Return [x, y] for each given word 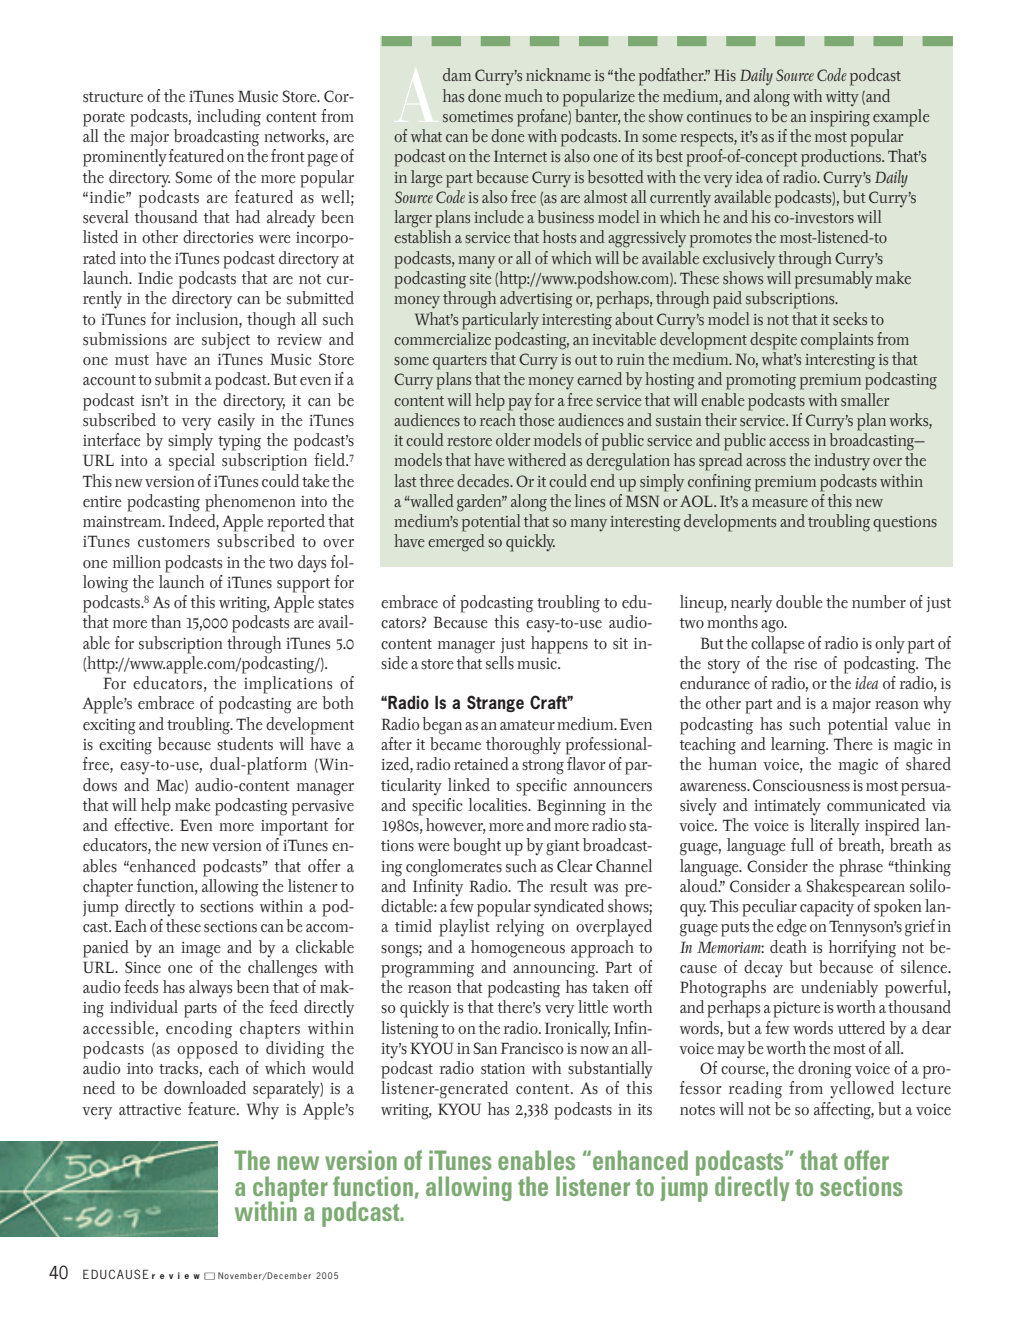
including [229, 118]
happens [559, 645]
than [166, 621]
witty [842, 99]
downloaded [205, 1088]
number [879, 602]
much [524, 95]
